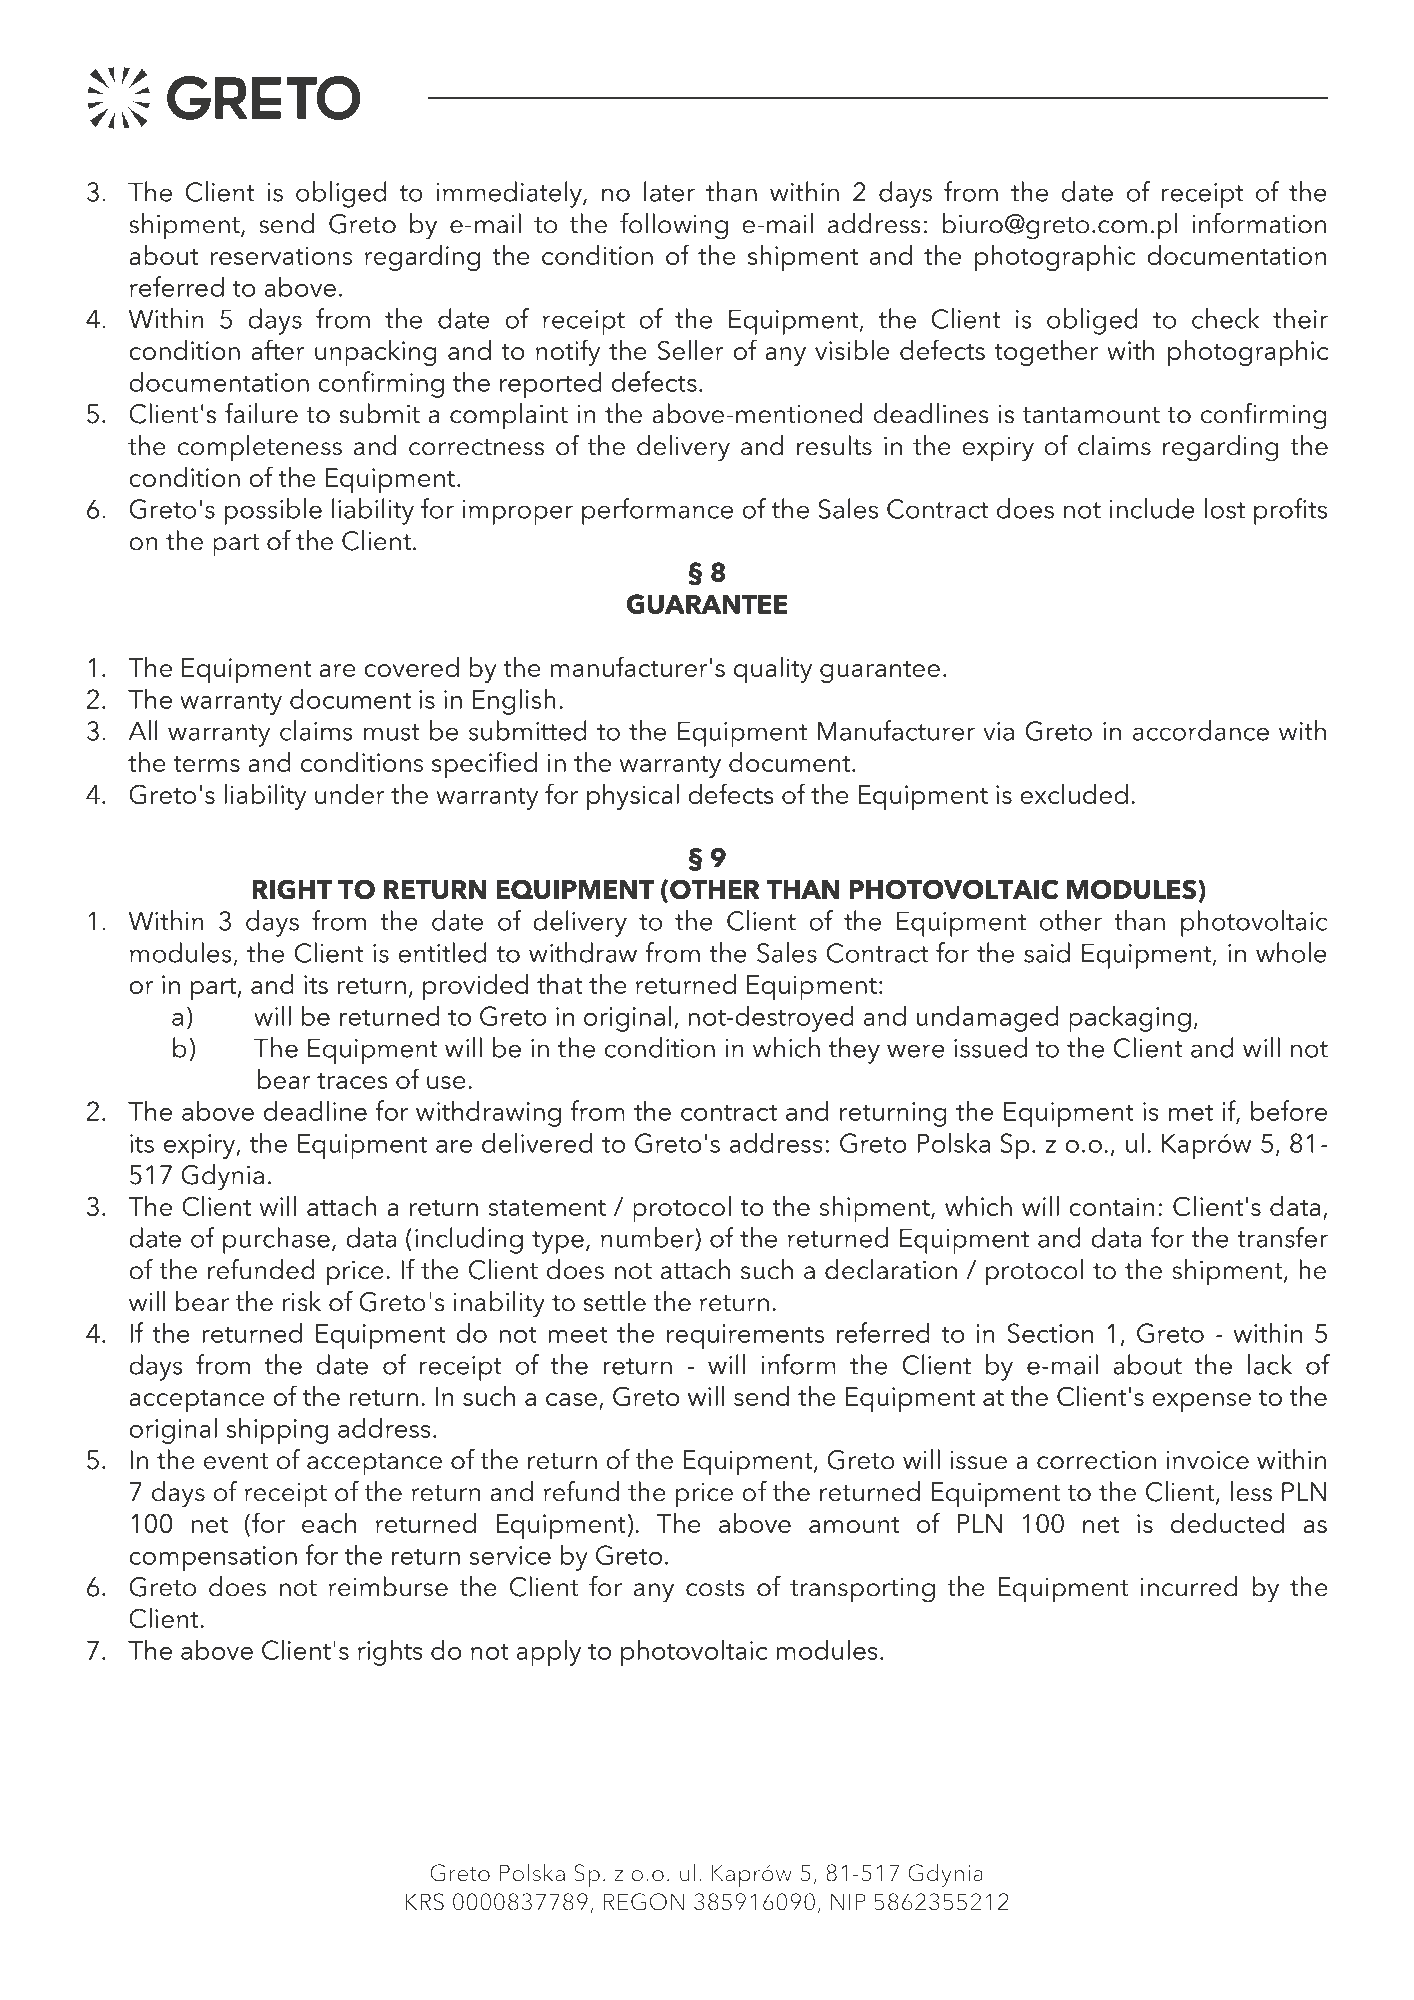  Describe the element at coordinates (424, 1902) in the document. I see `KRS` at that location.
